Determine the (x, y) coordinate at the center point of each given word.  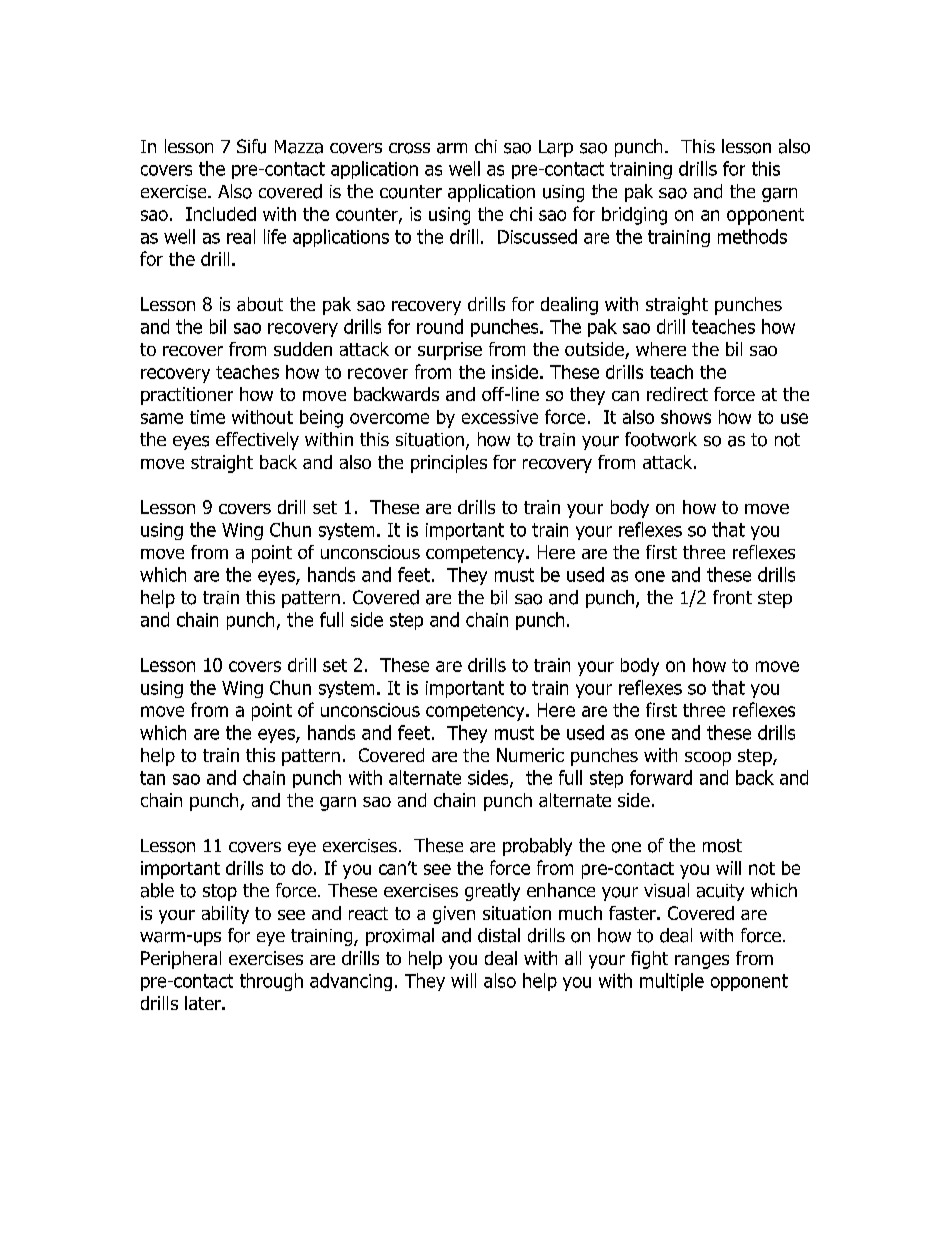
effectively (257, 441)
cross (409, 148)
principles (449, 464)
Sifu (251, 146)
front (732, 597)
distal (499, 935)
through (271, 982)
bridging (634, 216)
